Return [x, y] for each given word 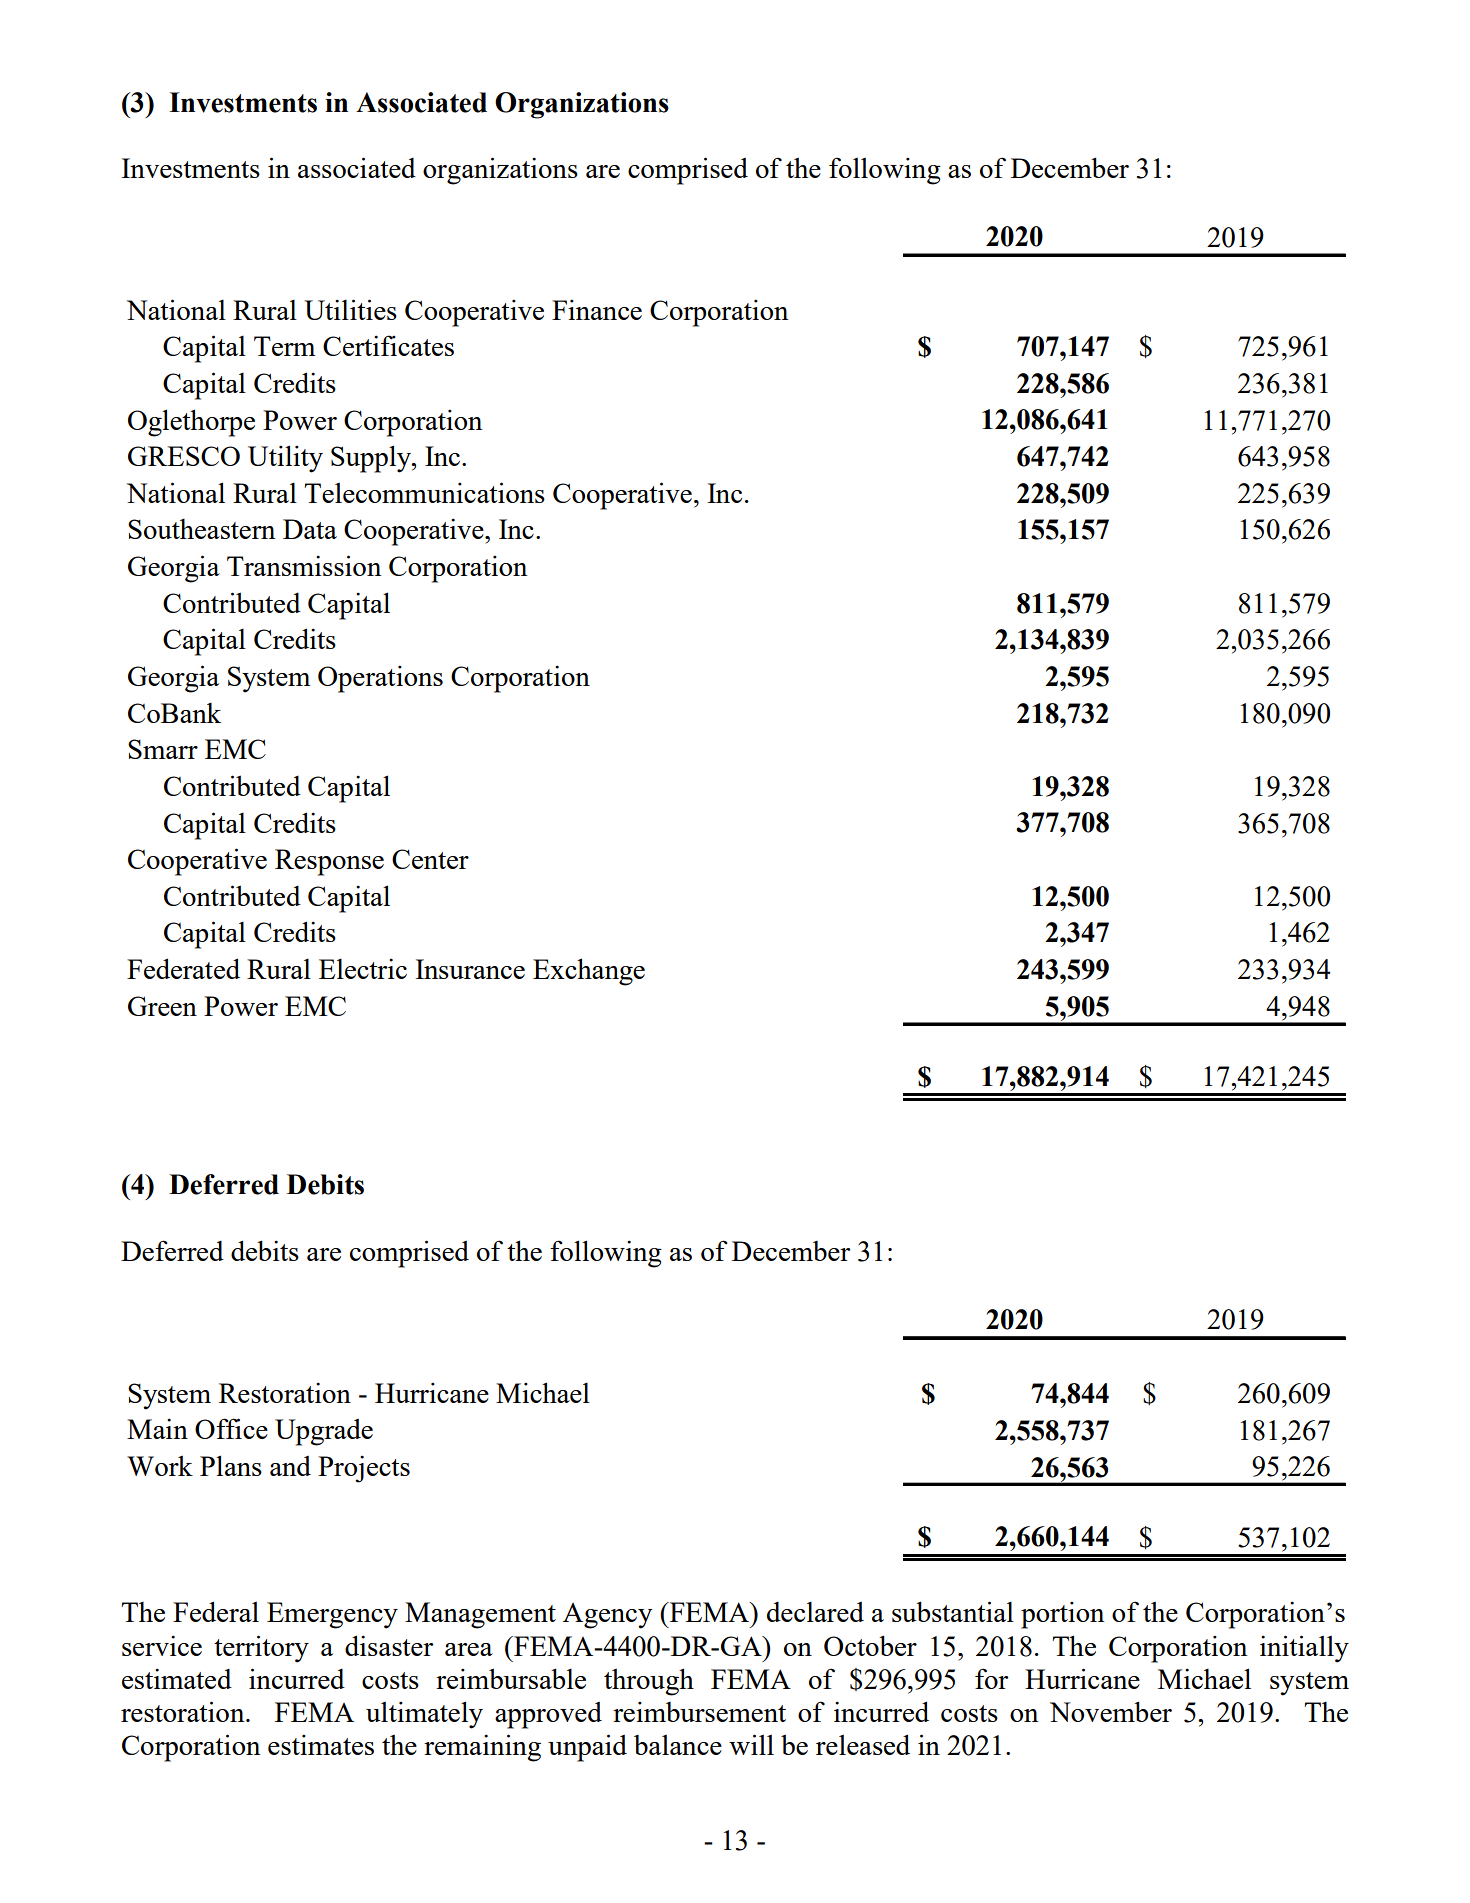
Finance [597, 309]
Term [284, 346]
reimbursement [699, 1712]
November [1111, 1711]
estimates [321, 1745]
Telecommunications [424, 492]
